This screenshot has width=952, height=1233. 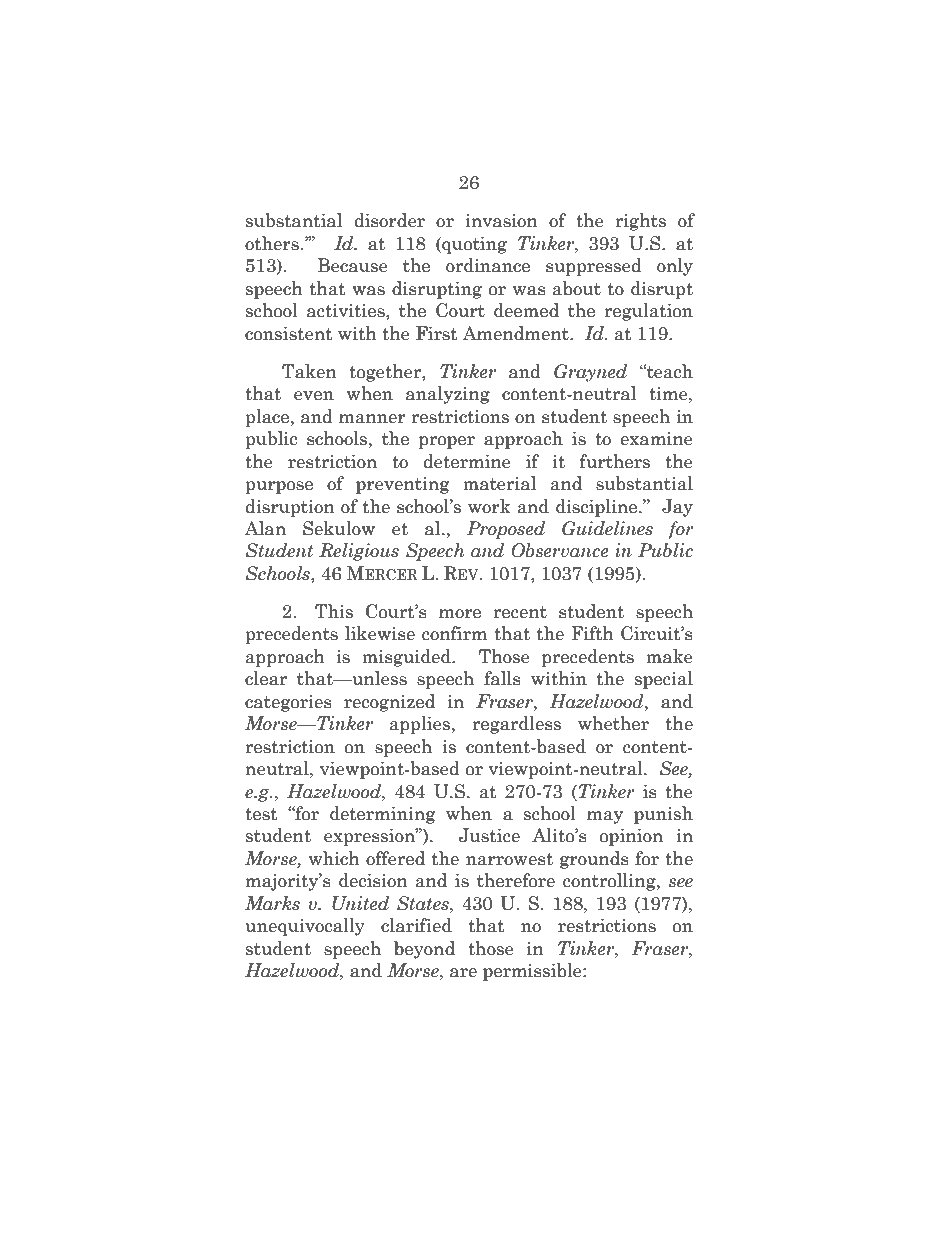 I want to click on Justice, so click(x=489, y=835).
